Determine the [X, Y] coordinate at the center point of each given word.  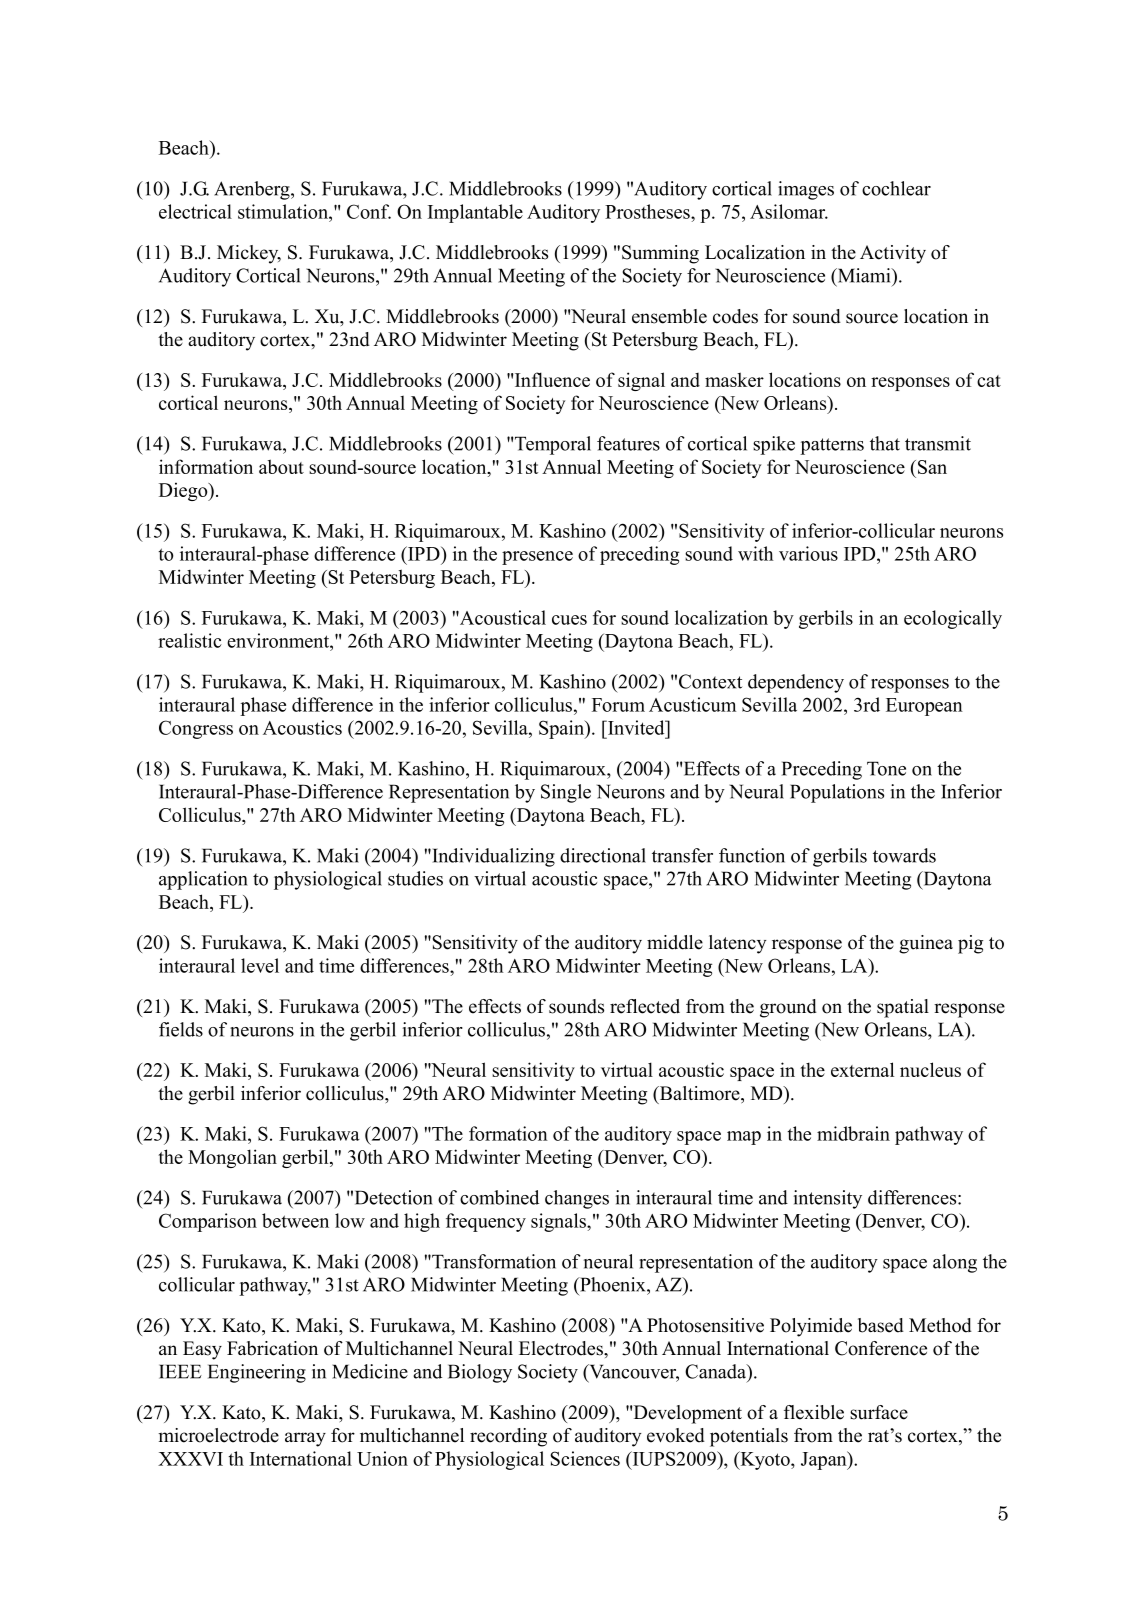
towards [904, 855]
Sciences [585, 1458]
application [203, 880]
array [305, 1439]
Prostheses [648, 211]
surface [879, 1412]
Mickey [249, 254]
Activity [893, 254]
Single [566, 793]
